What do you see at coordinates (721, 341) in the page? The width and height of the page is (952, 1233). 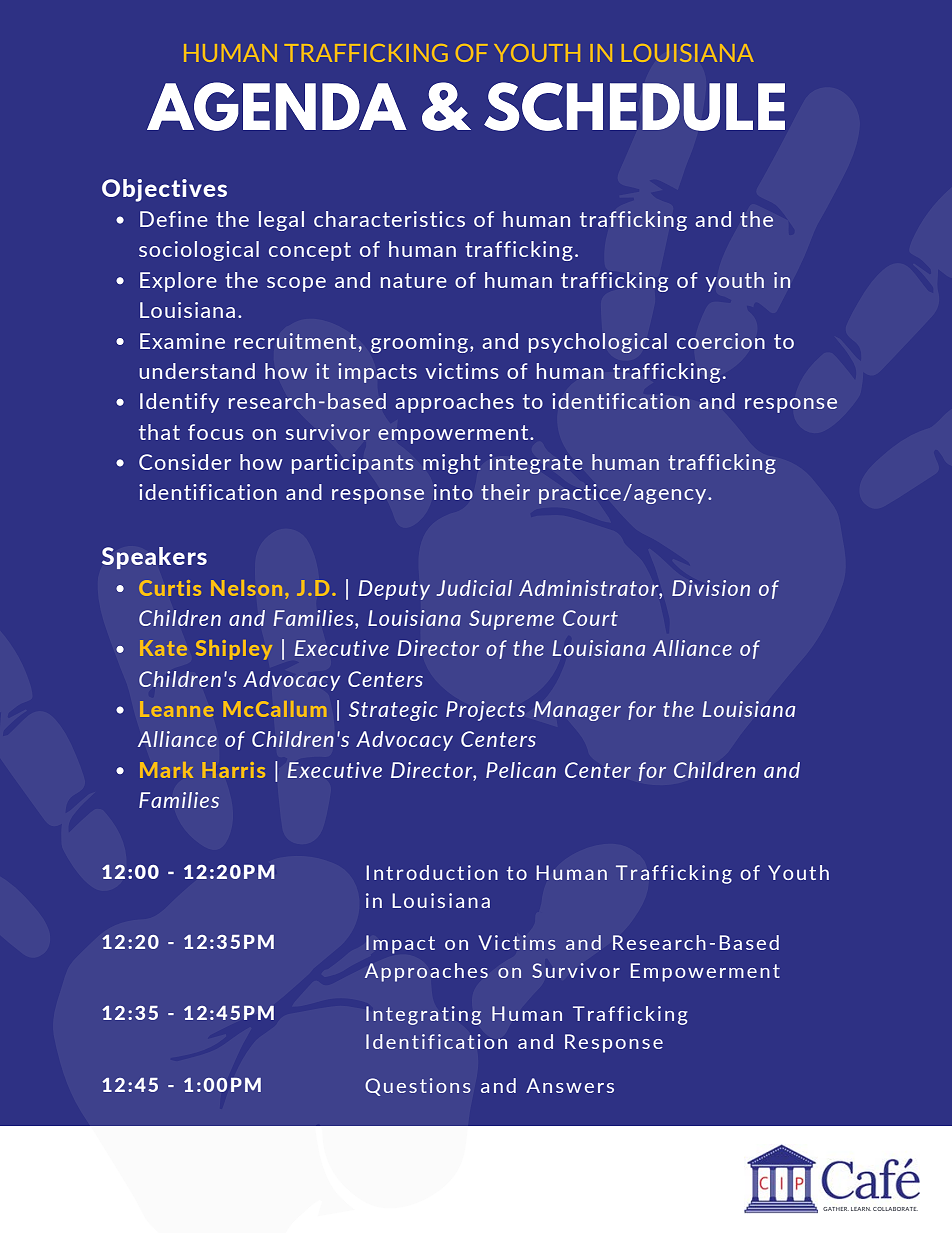 I see `coercion` at bounding box center [721, 341].
